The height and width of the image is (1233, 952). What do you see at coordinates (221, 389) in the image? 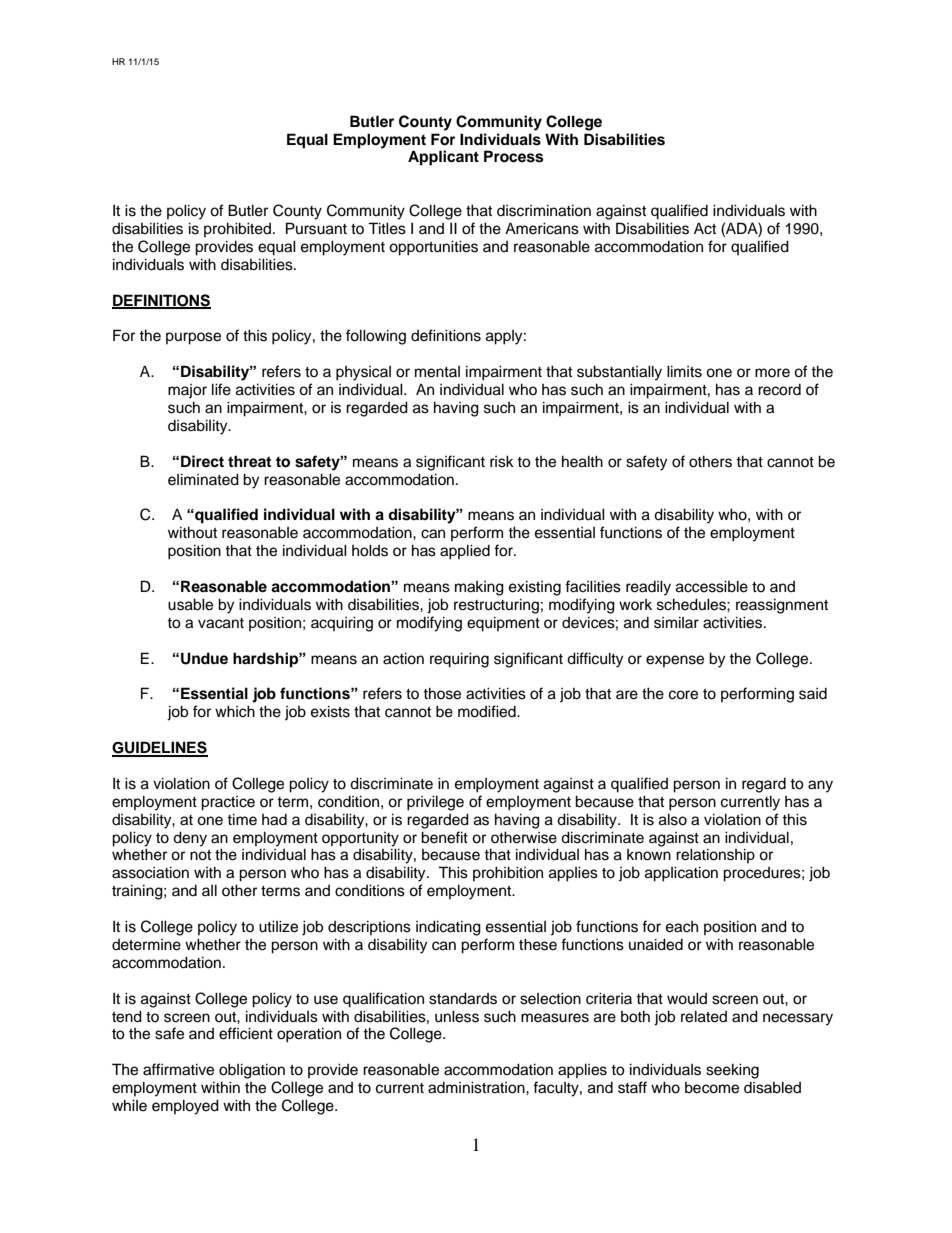
I see `life` at bounding box center [221, 389].
